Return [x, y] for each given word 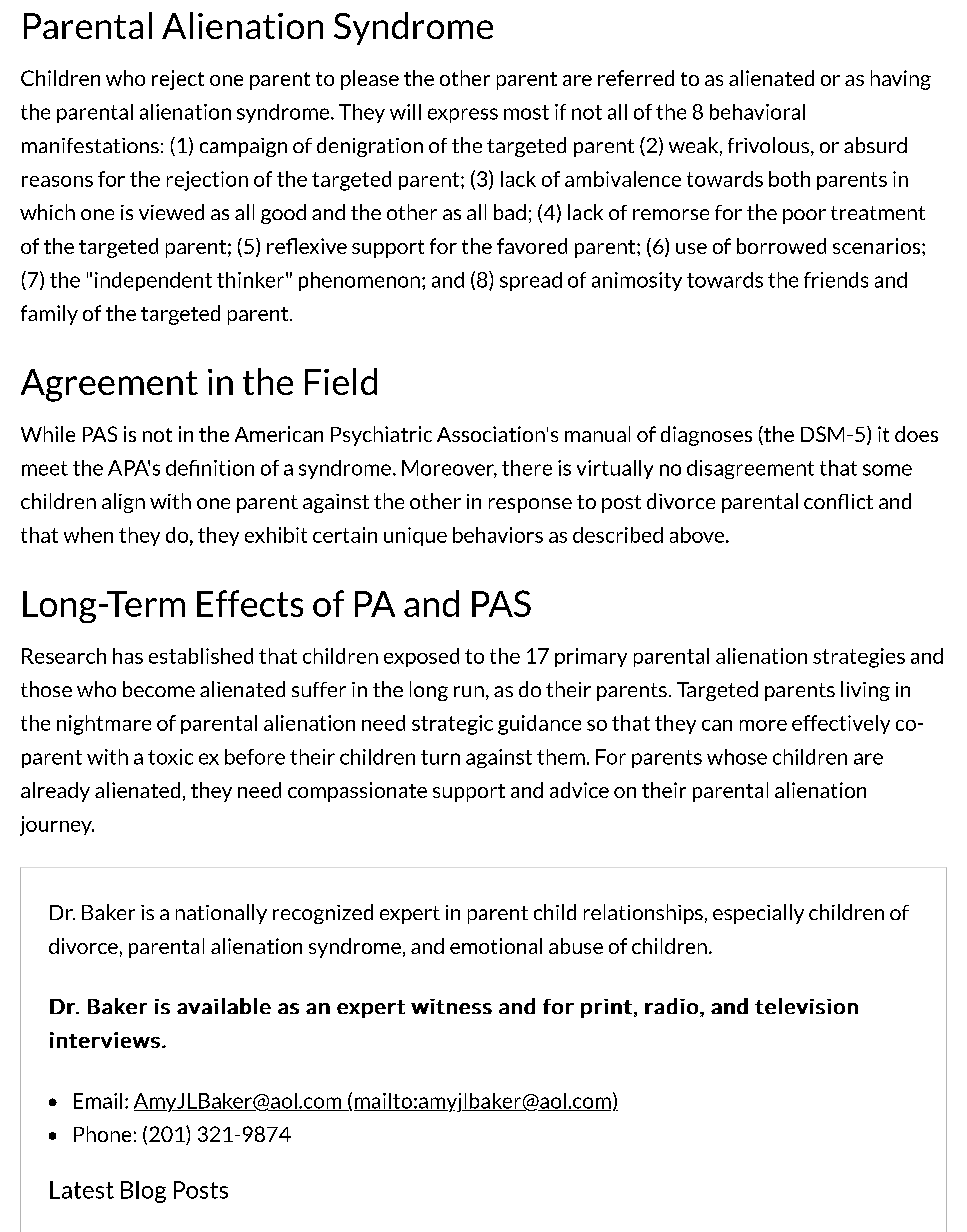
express [463, 115]
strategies [859, 658]
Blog [143, 1192]
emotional [496, 946]
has [128, 656]
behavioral [757, 112]
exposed [421, 657]
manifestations [90, 145]
